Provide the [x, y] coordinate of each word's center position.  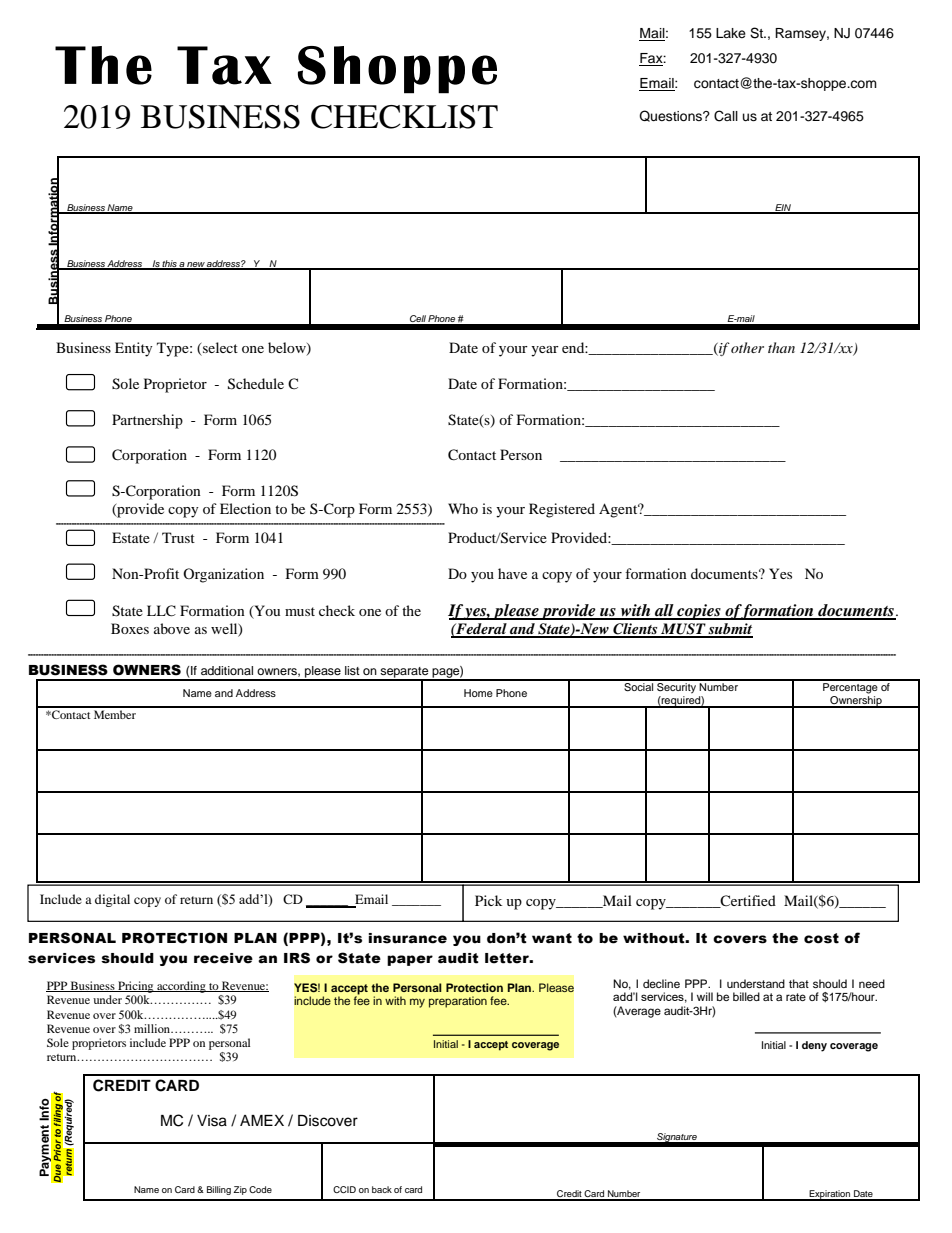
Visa [212, 1121]
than [781, 347]
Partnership [147, 421]
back [382, 1189]
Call [726, 116]
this [170, 264]
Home [478, 693]
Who [463, 508]
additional [227, 670]
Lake [731, 33]
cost [821, 938]
